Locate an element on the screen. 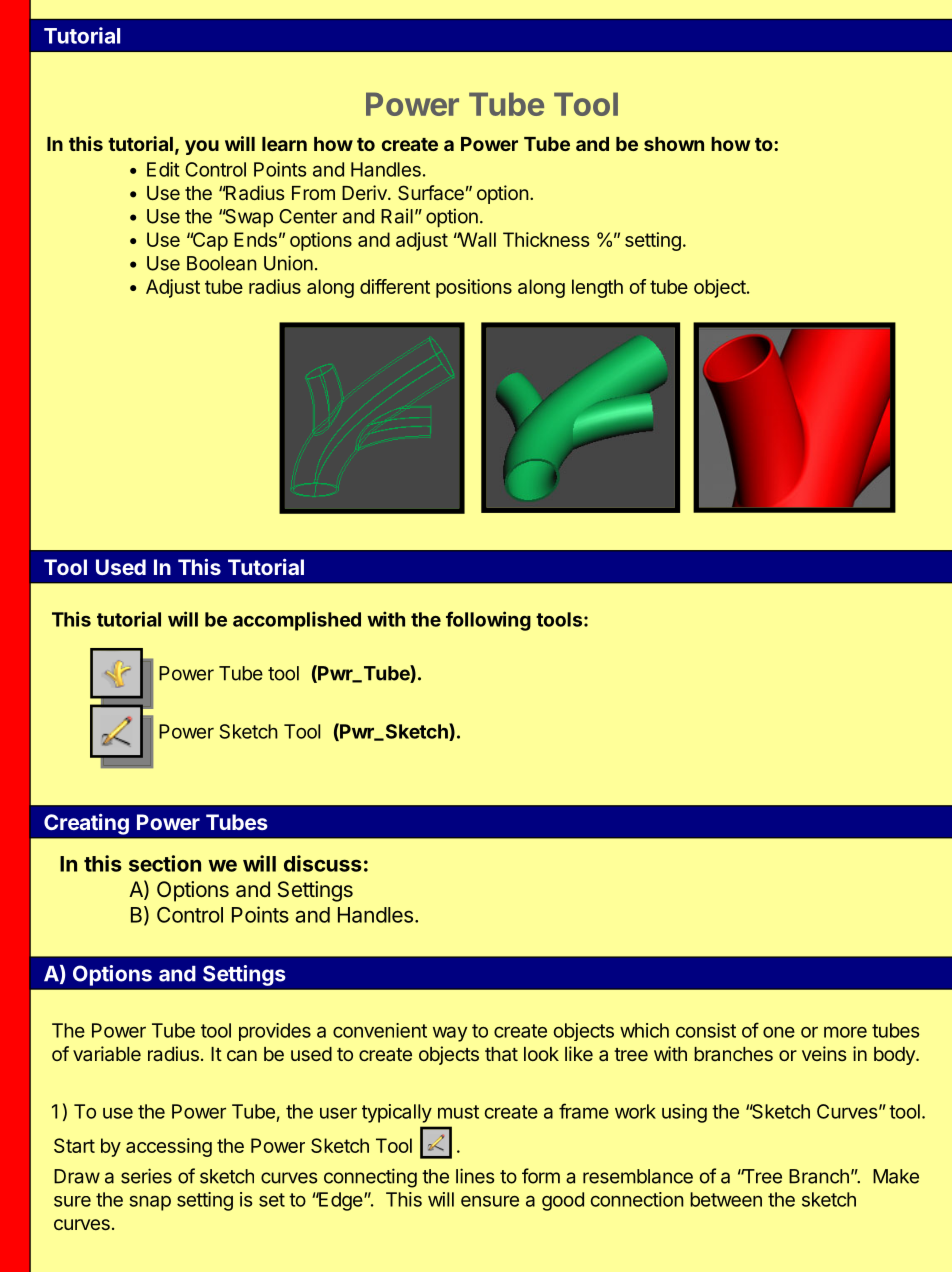 The height and width of the screenshot is (1272, 952). length is located at coordinates (597, 288).
